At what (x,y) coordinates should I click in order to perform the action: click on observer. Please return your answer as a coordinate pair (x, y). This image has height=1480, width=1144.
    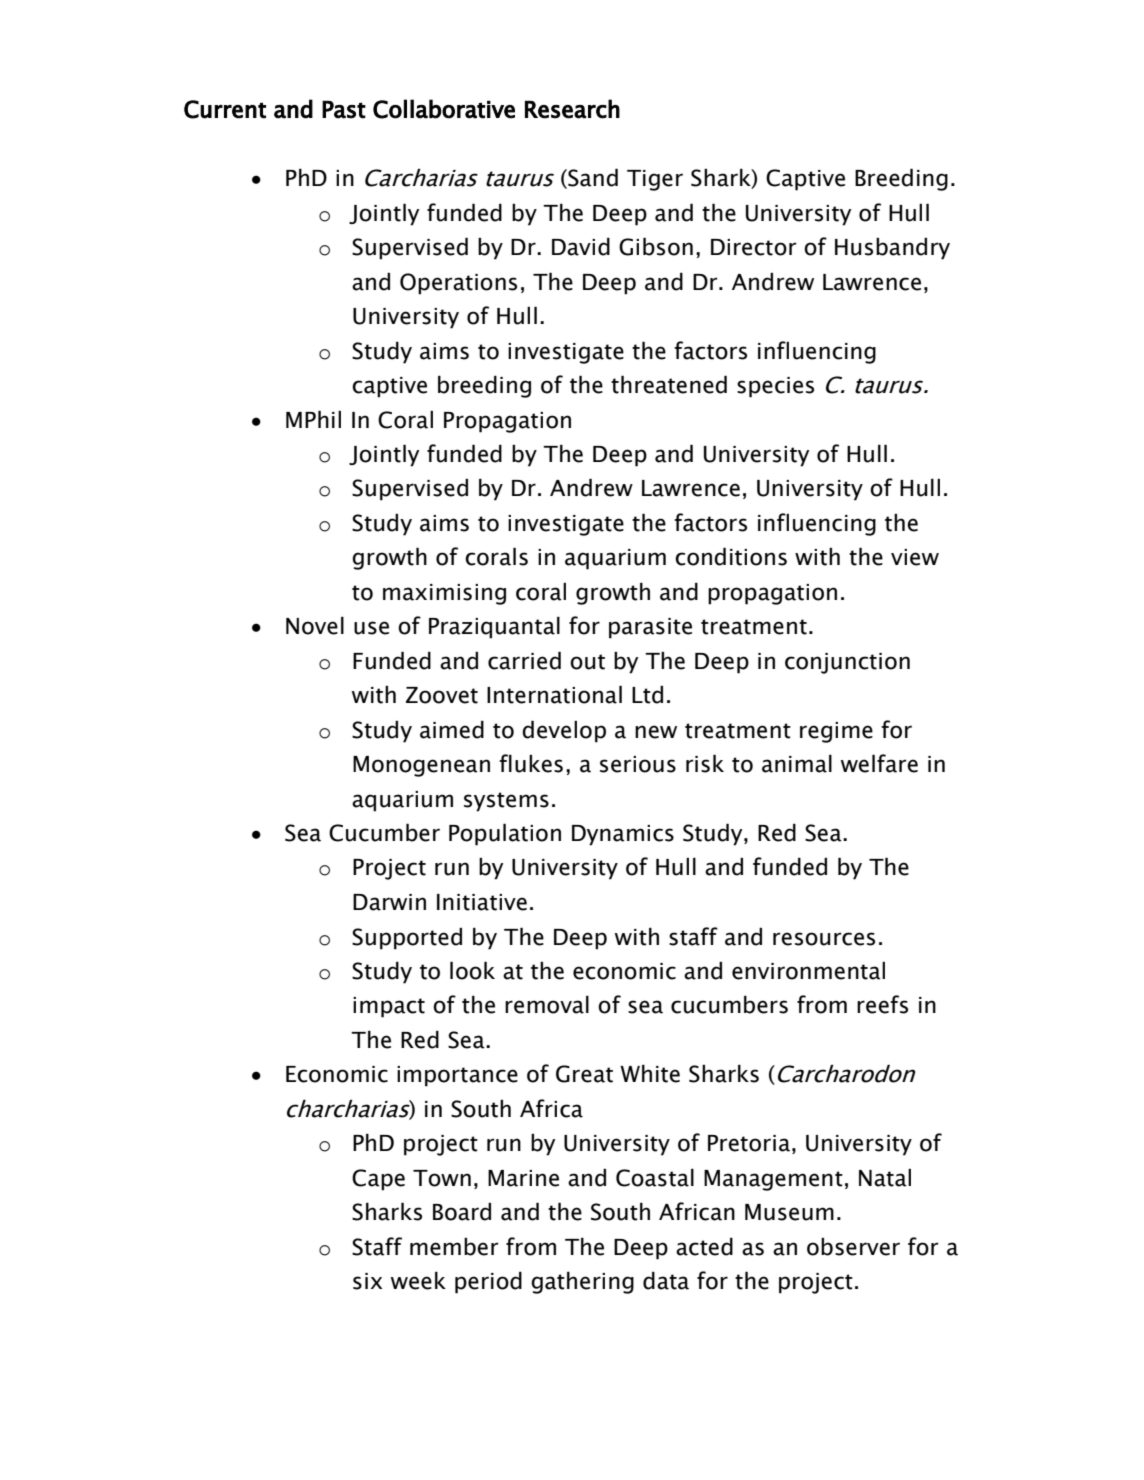
    Looking at the image, I should click on (853, 1247).
